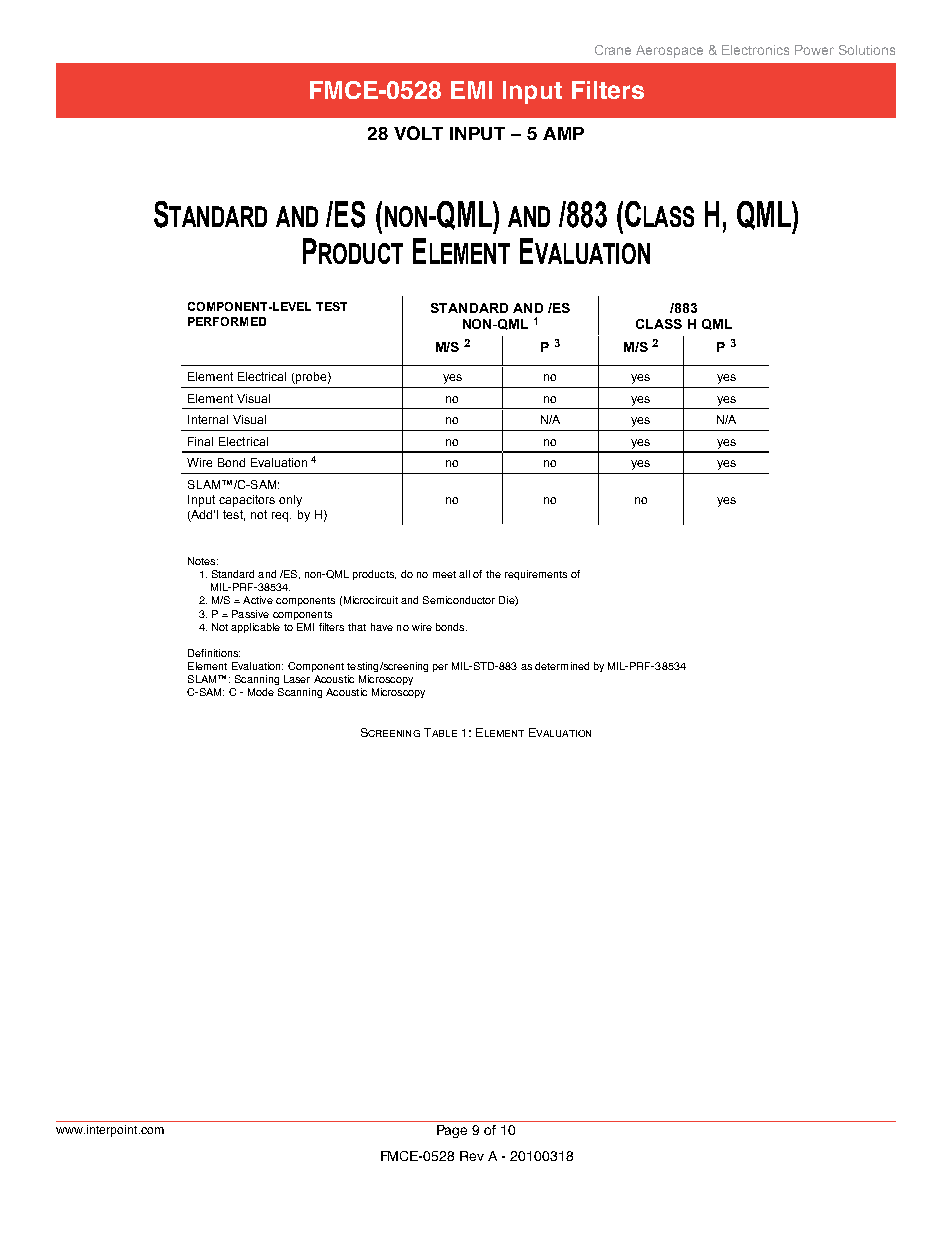 This screenshot has width=952, height=1233. I want to click on determined, so click(562, 666).
